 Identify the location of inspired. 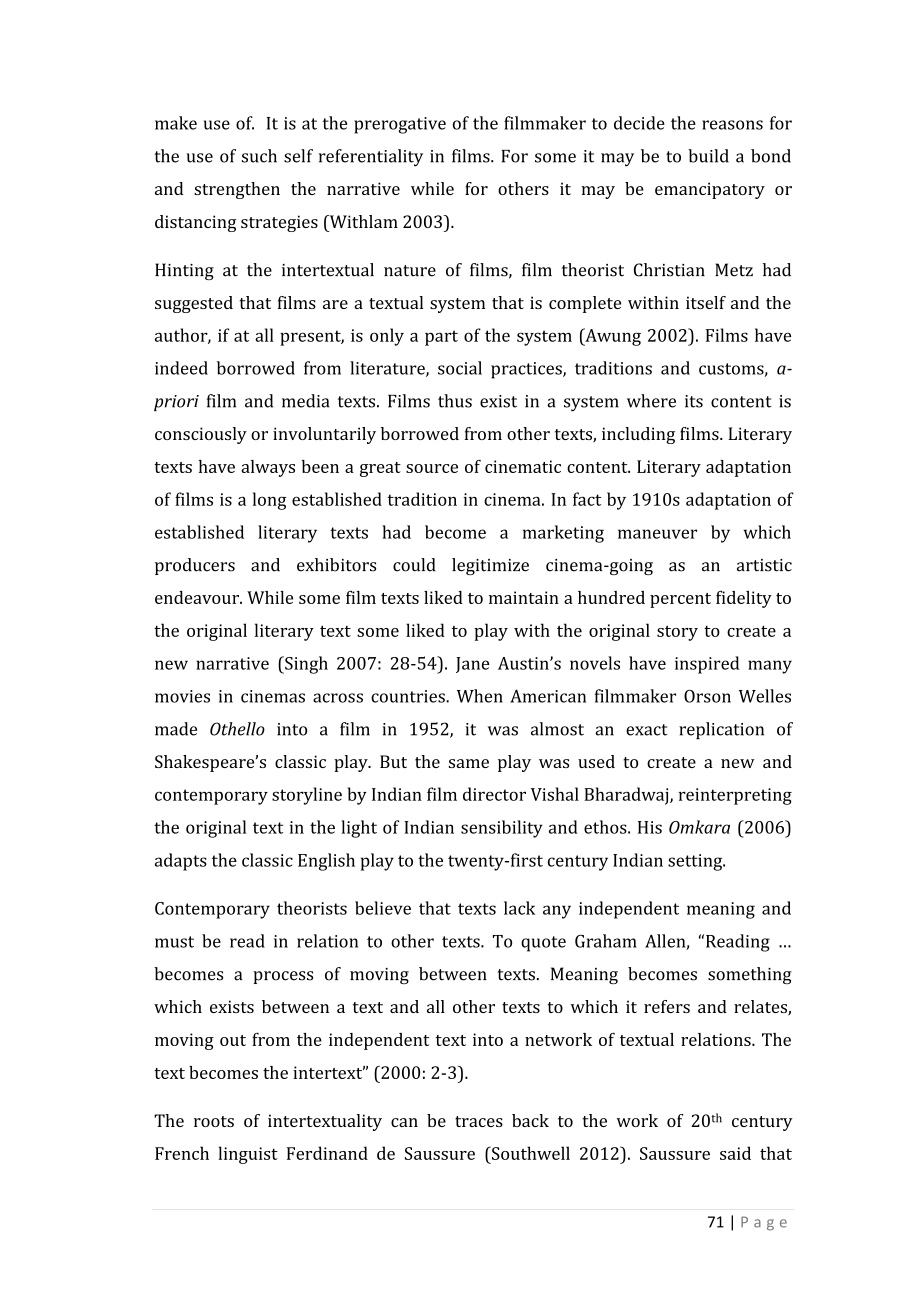
(707, 665).
